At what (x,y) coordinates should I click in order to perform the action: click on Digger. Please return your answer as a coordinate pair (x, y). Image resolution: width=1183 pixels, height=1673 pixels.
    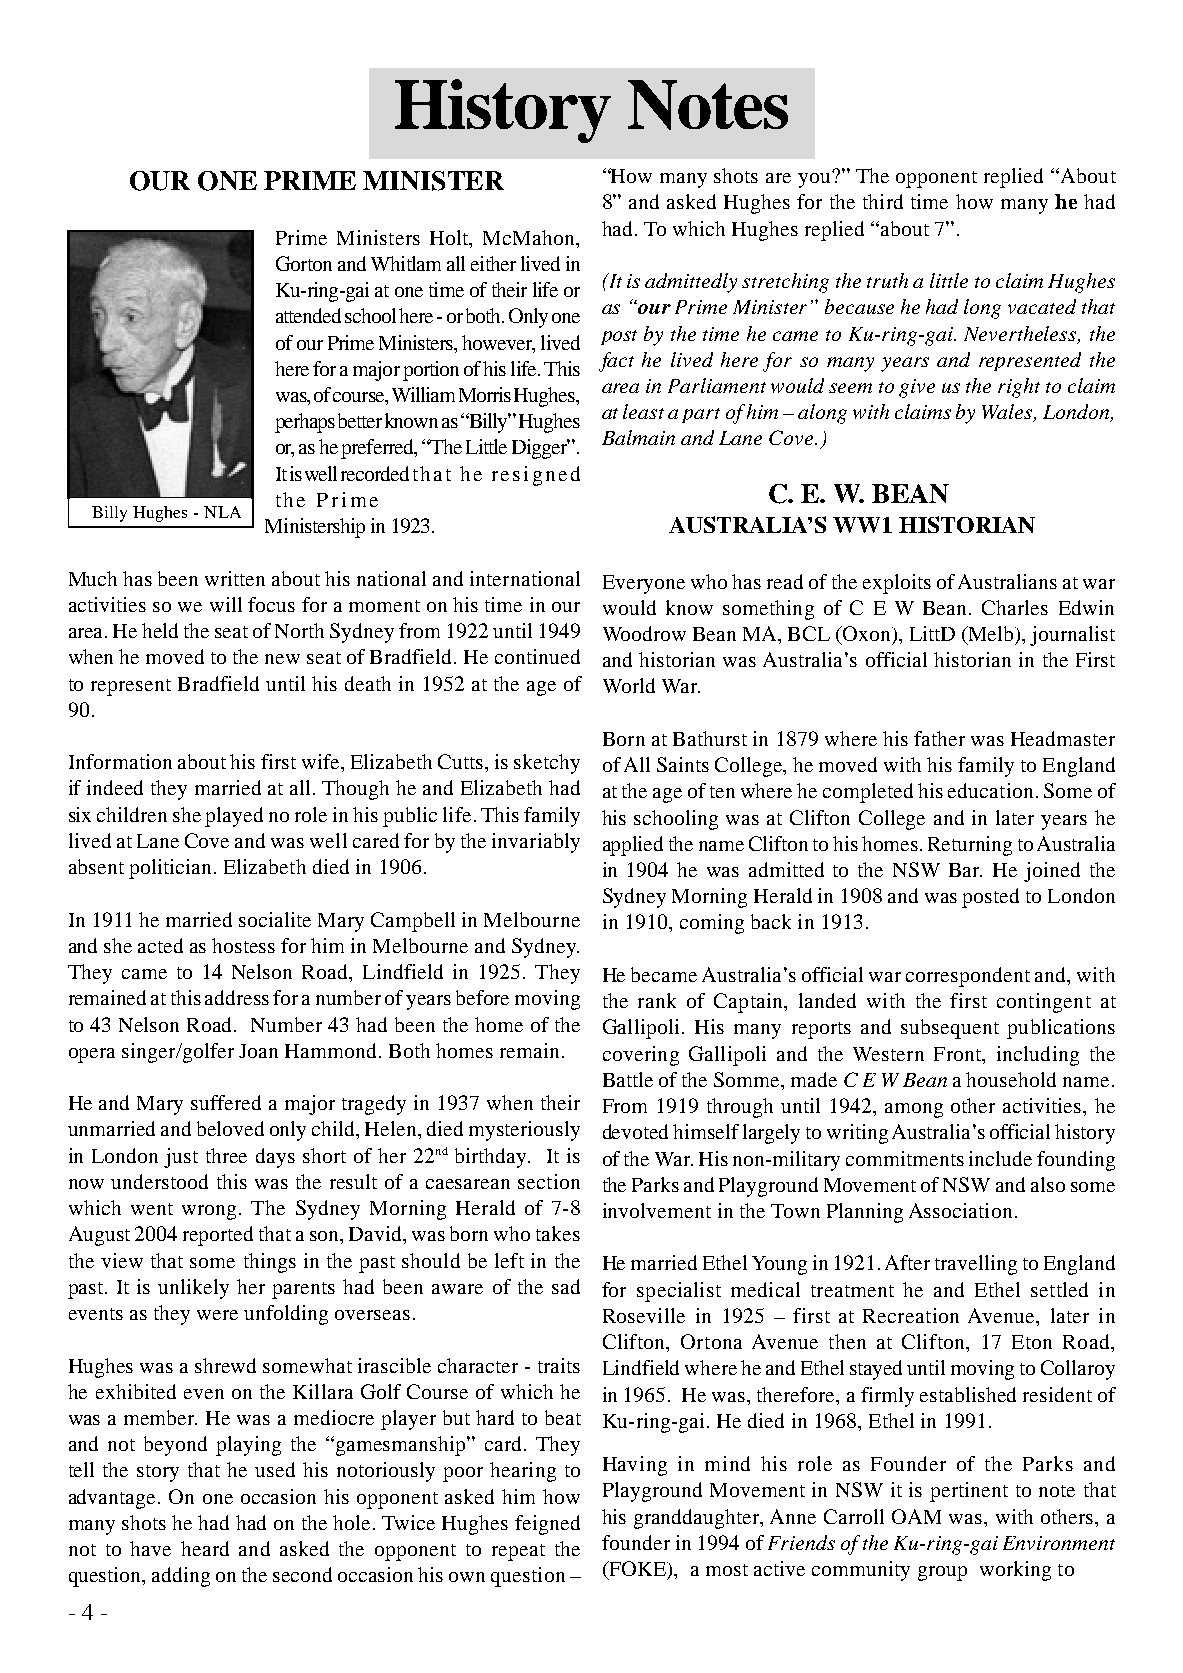
    Looking at the image, I should click on (541, 449).
